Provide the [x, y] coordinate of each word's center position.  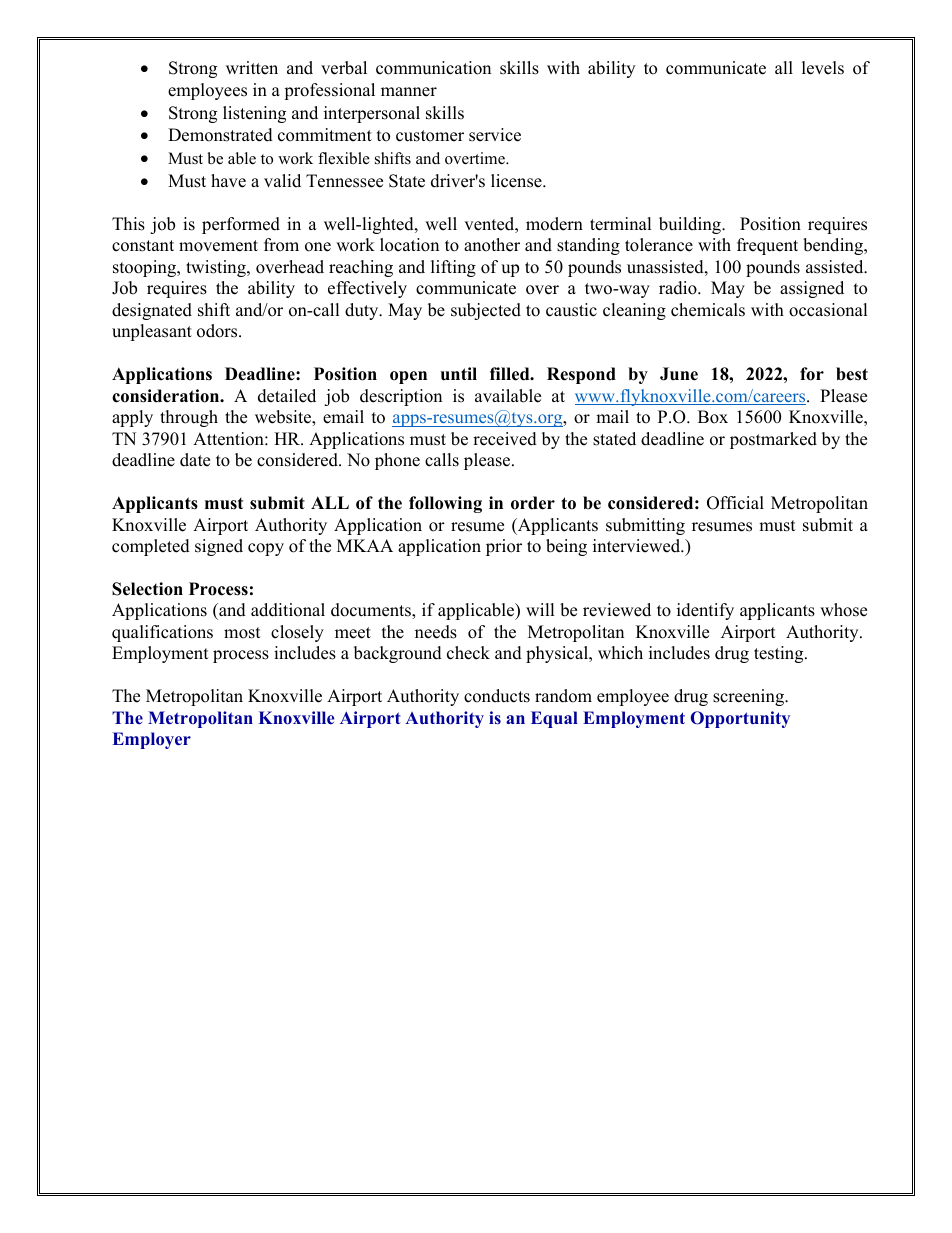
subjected [486, 311]
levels [823, 68]
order [533, 503]
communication [433, 68]
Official [735, 503]
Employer [152, 740]
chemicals [708, 310]
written [252, 68]
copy [266, 549]
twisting [217, 268]
